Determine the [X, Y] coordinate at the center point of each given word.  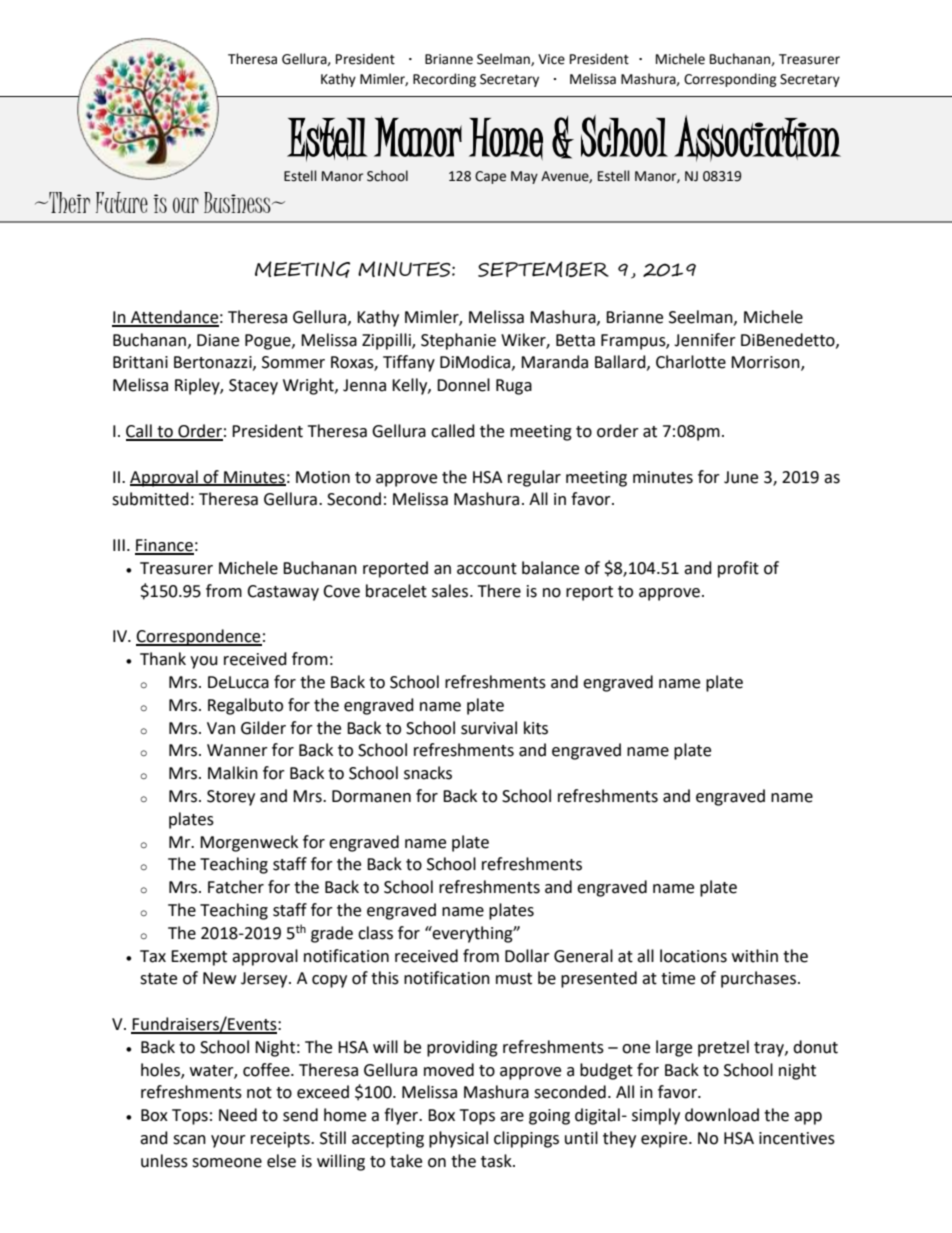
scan [189, 1140]
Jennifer [705, 340]
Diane [218, 340]
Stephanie [458, 341]
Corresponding [730, 80]
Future [122, 202]
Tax [153, 956]
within [755, 956]
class [375, 933]
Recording [444, 80]
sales [450, 591]
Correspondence [199, 637]
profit [738, 569]
